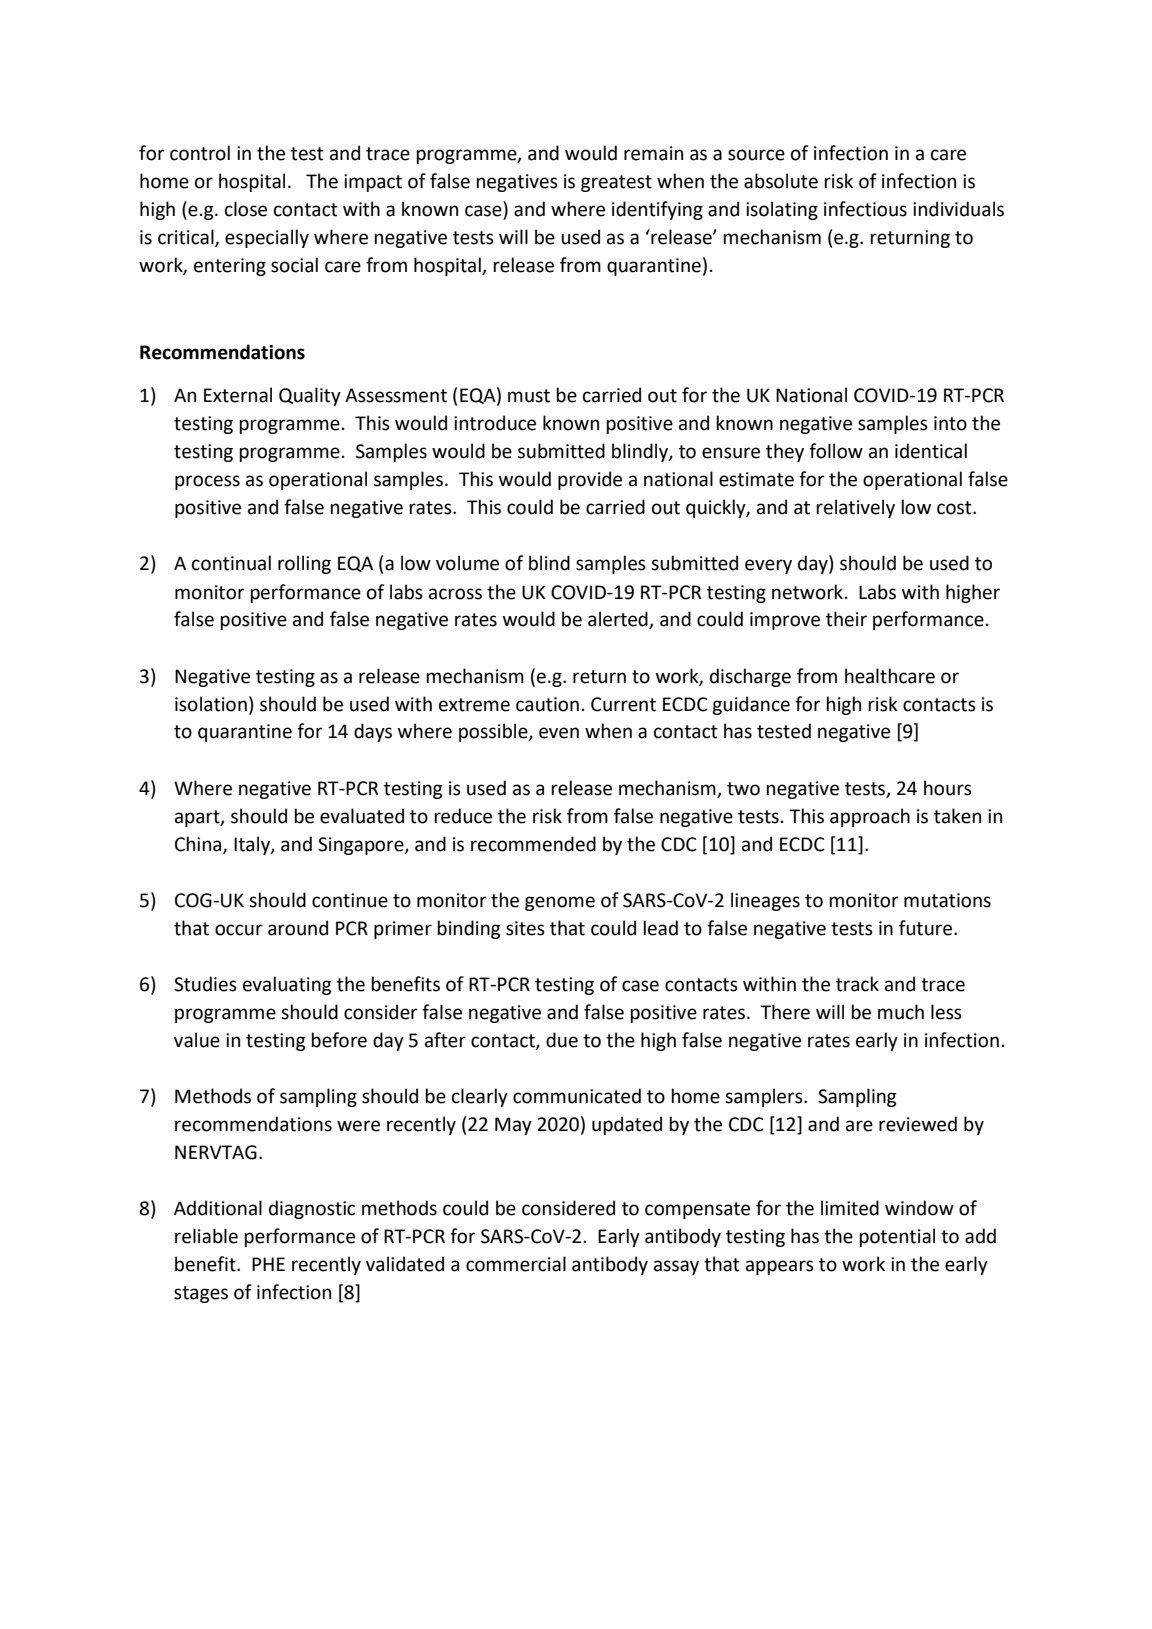 This screenshot has height=1629, width=1152. What do you see at coordinates (865, 209) in the screenshot?
I see `infectious` at bounding box center [865, 209].
